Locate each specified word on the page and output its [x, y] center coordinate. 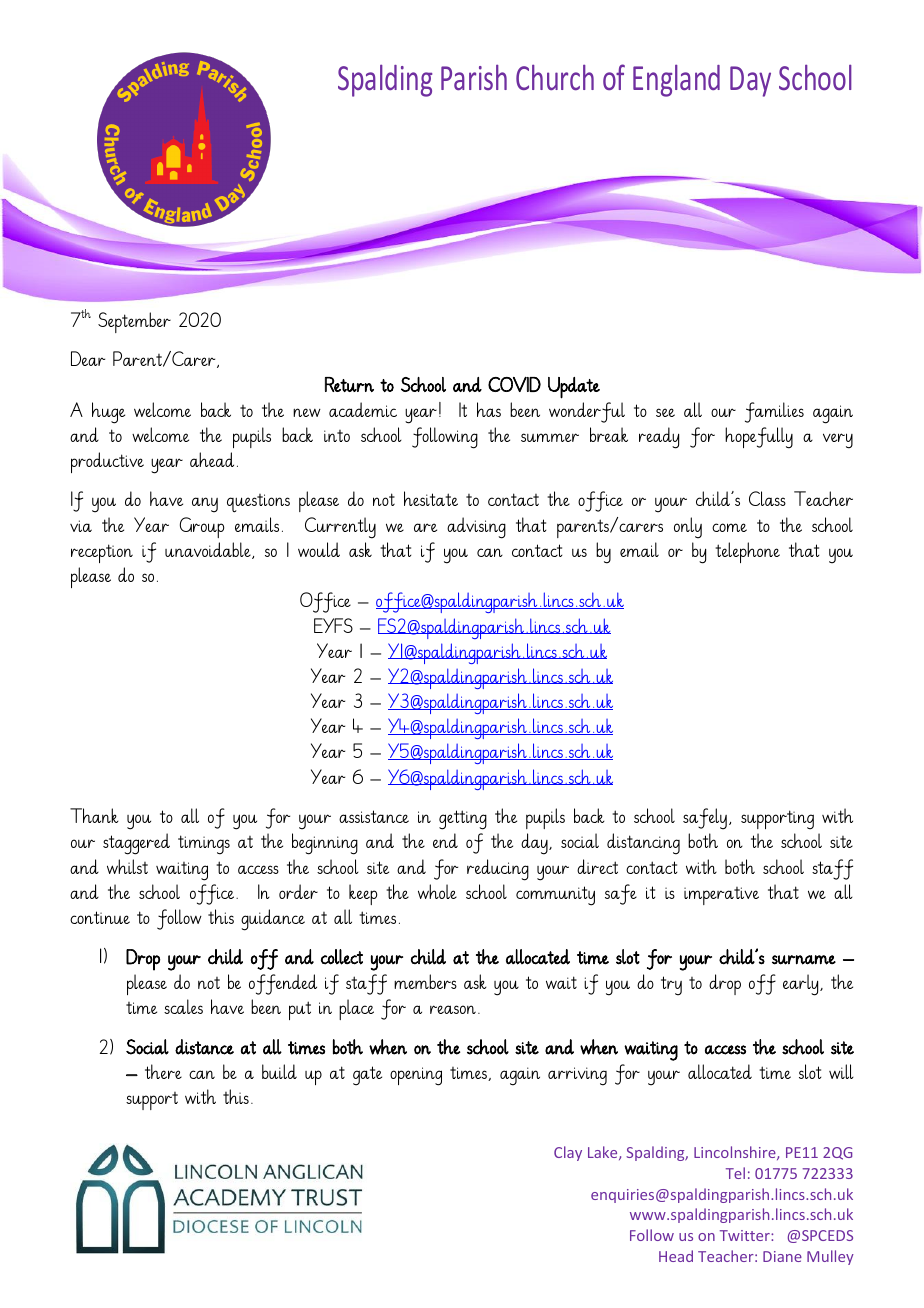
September [134, 322]
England [676, 81]
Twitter [746, 1235]
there [163, 1071]
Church [555, 77]
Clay [568, 1153]
